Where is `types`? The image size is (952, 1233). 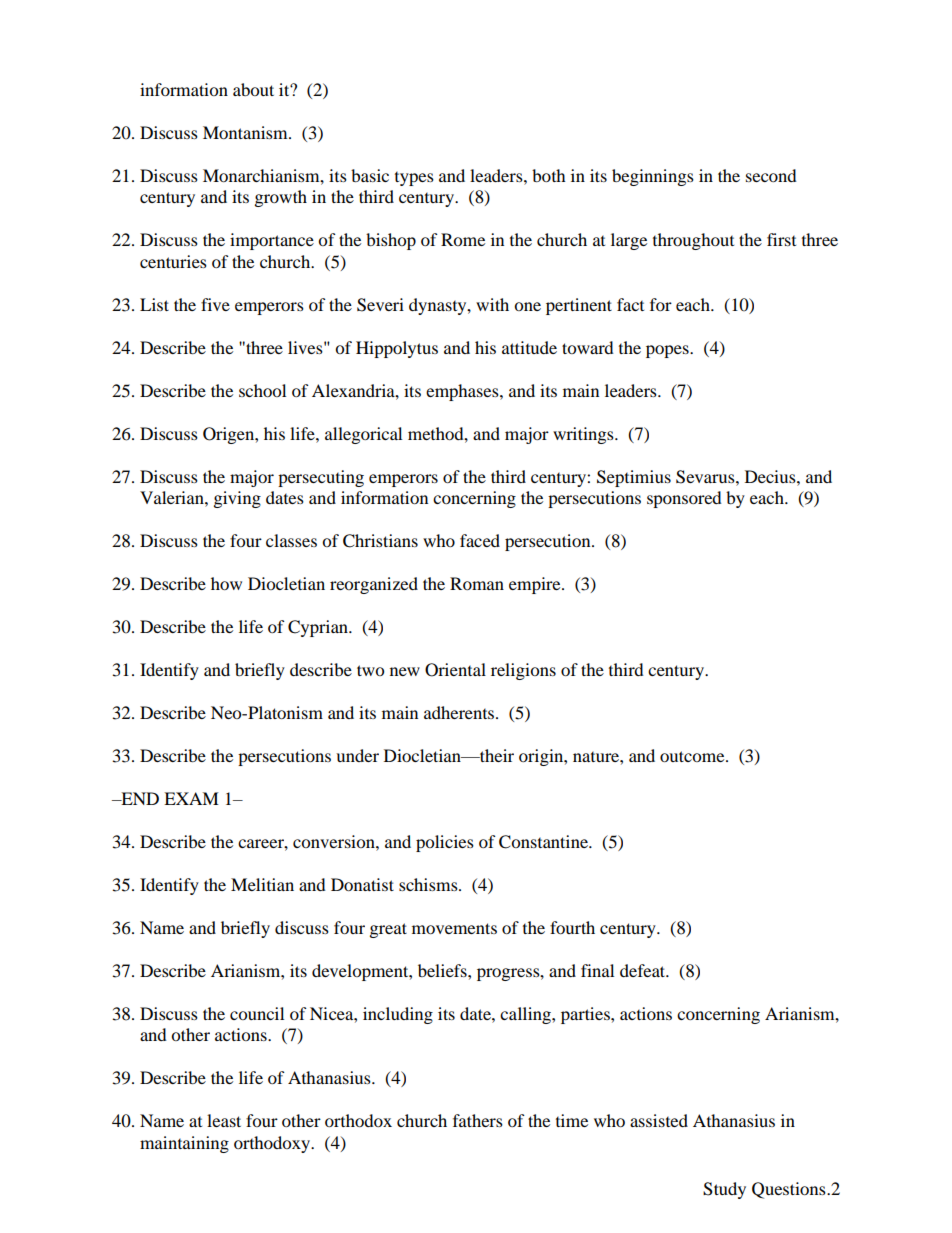
types is located at coordinates (414, 179).
